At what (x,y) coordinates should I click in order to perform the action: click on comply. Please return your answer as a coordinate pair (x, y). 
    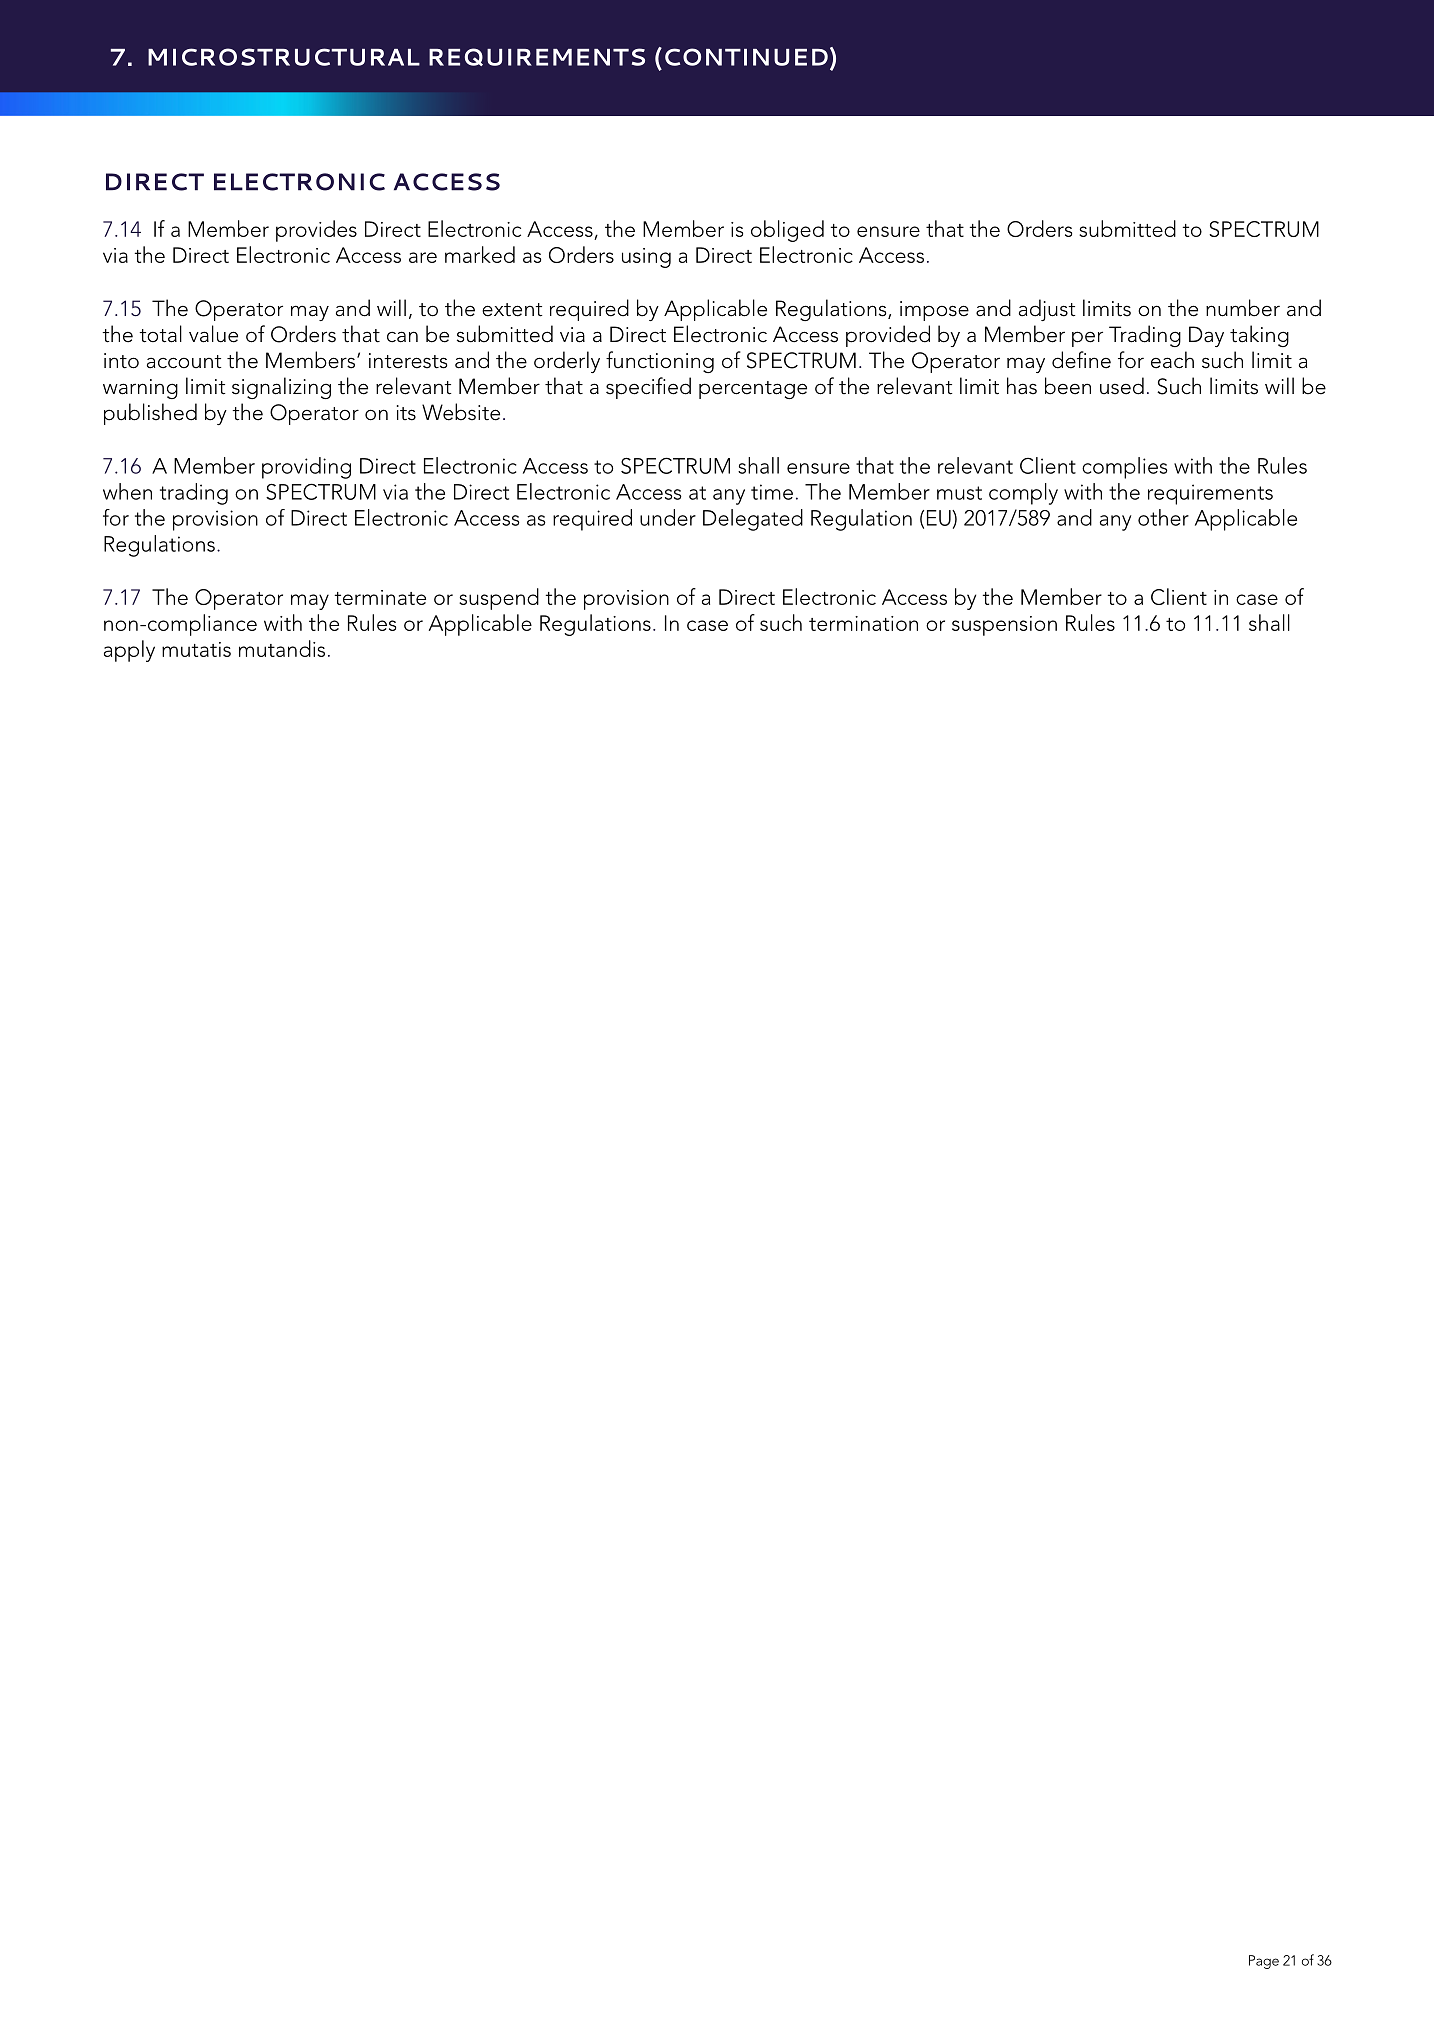
    Looking at the image, I should click on (1023, 494).
